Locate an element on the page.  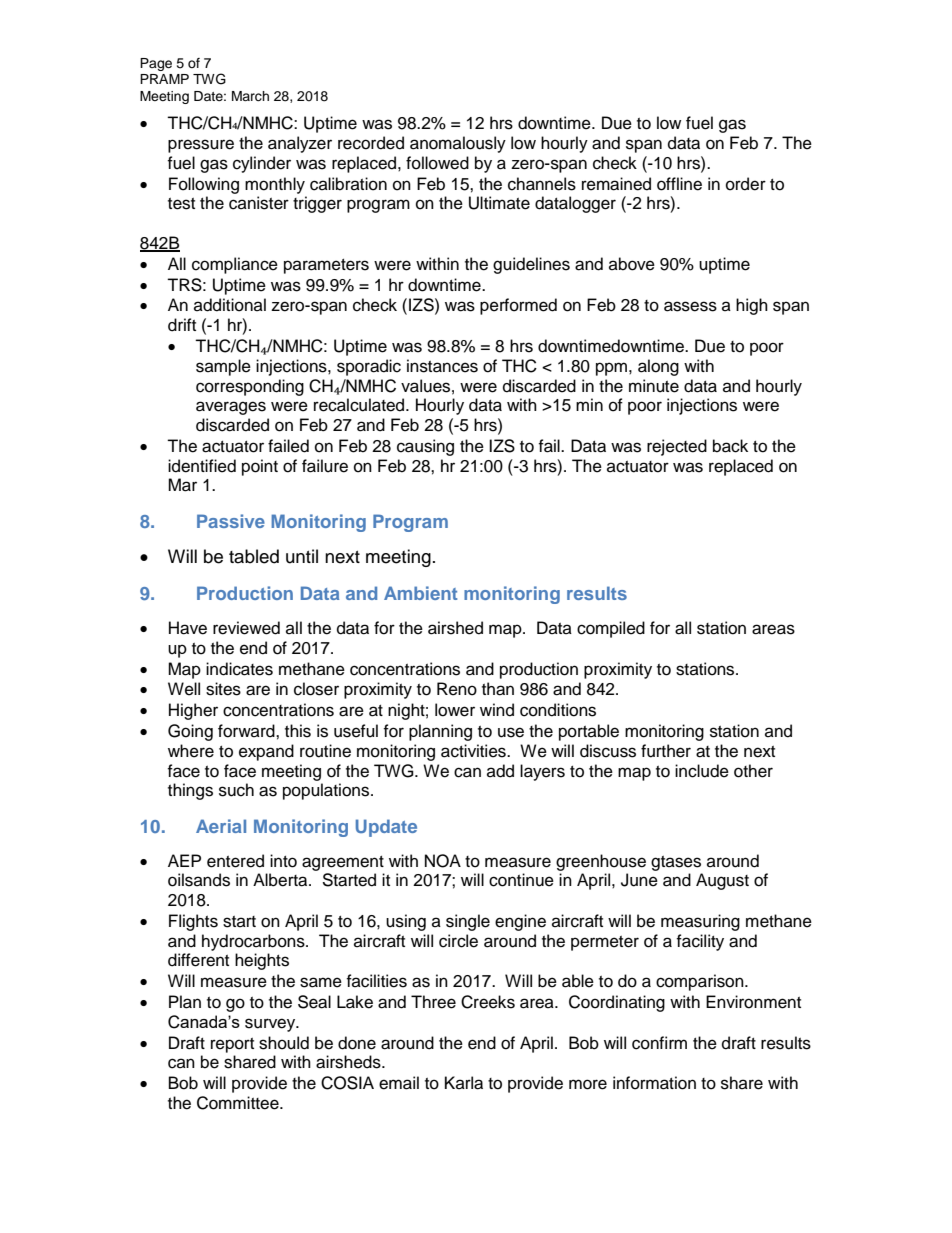
offline is located at coordinates (679, 184).
